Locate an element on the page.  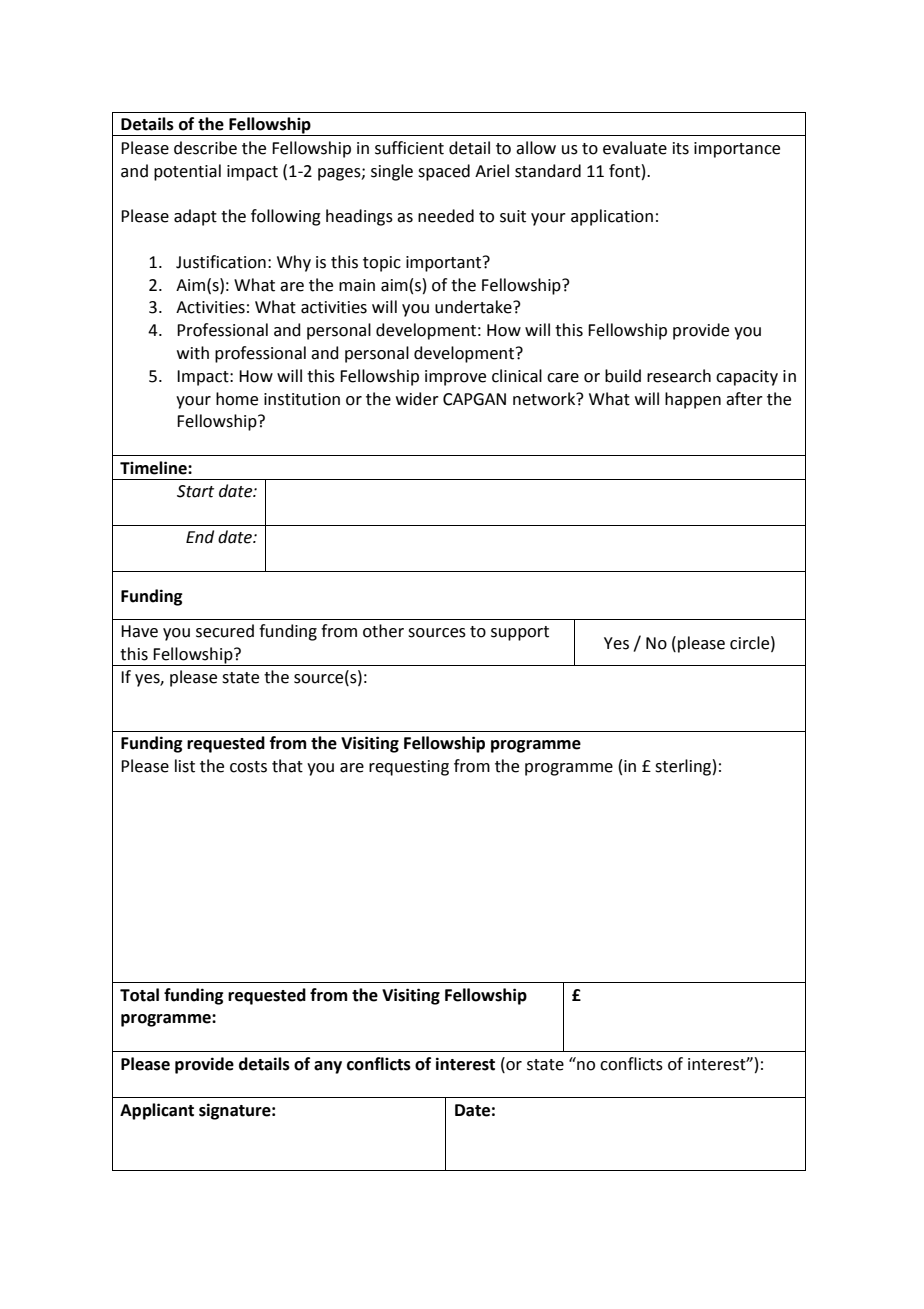
potential is located at coordinates (187, 172).
